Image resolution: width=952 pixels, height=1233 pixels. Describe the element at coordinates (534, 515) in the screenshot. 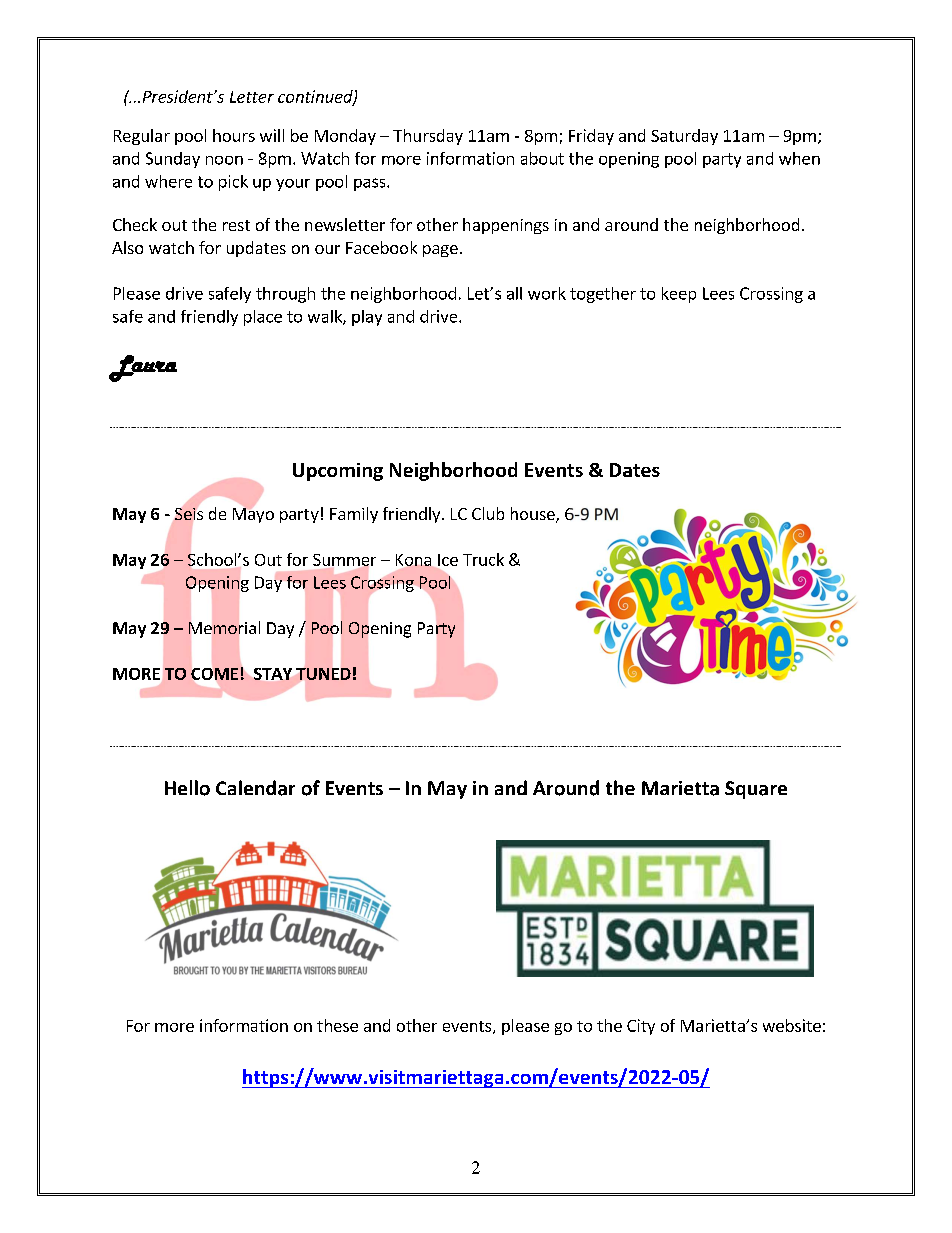

I see `house` at that location.
